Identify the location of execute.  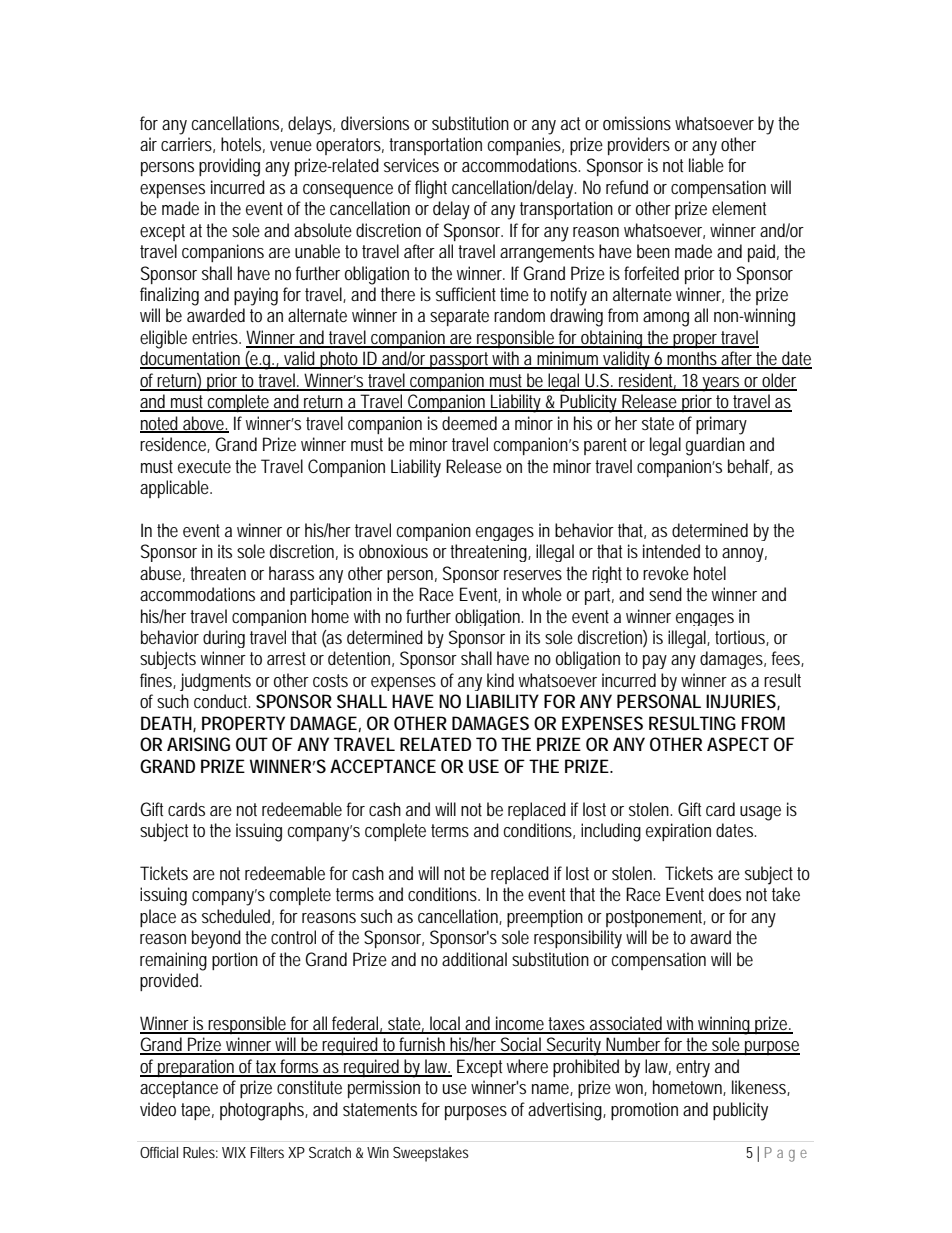
(204, 466).
